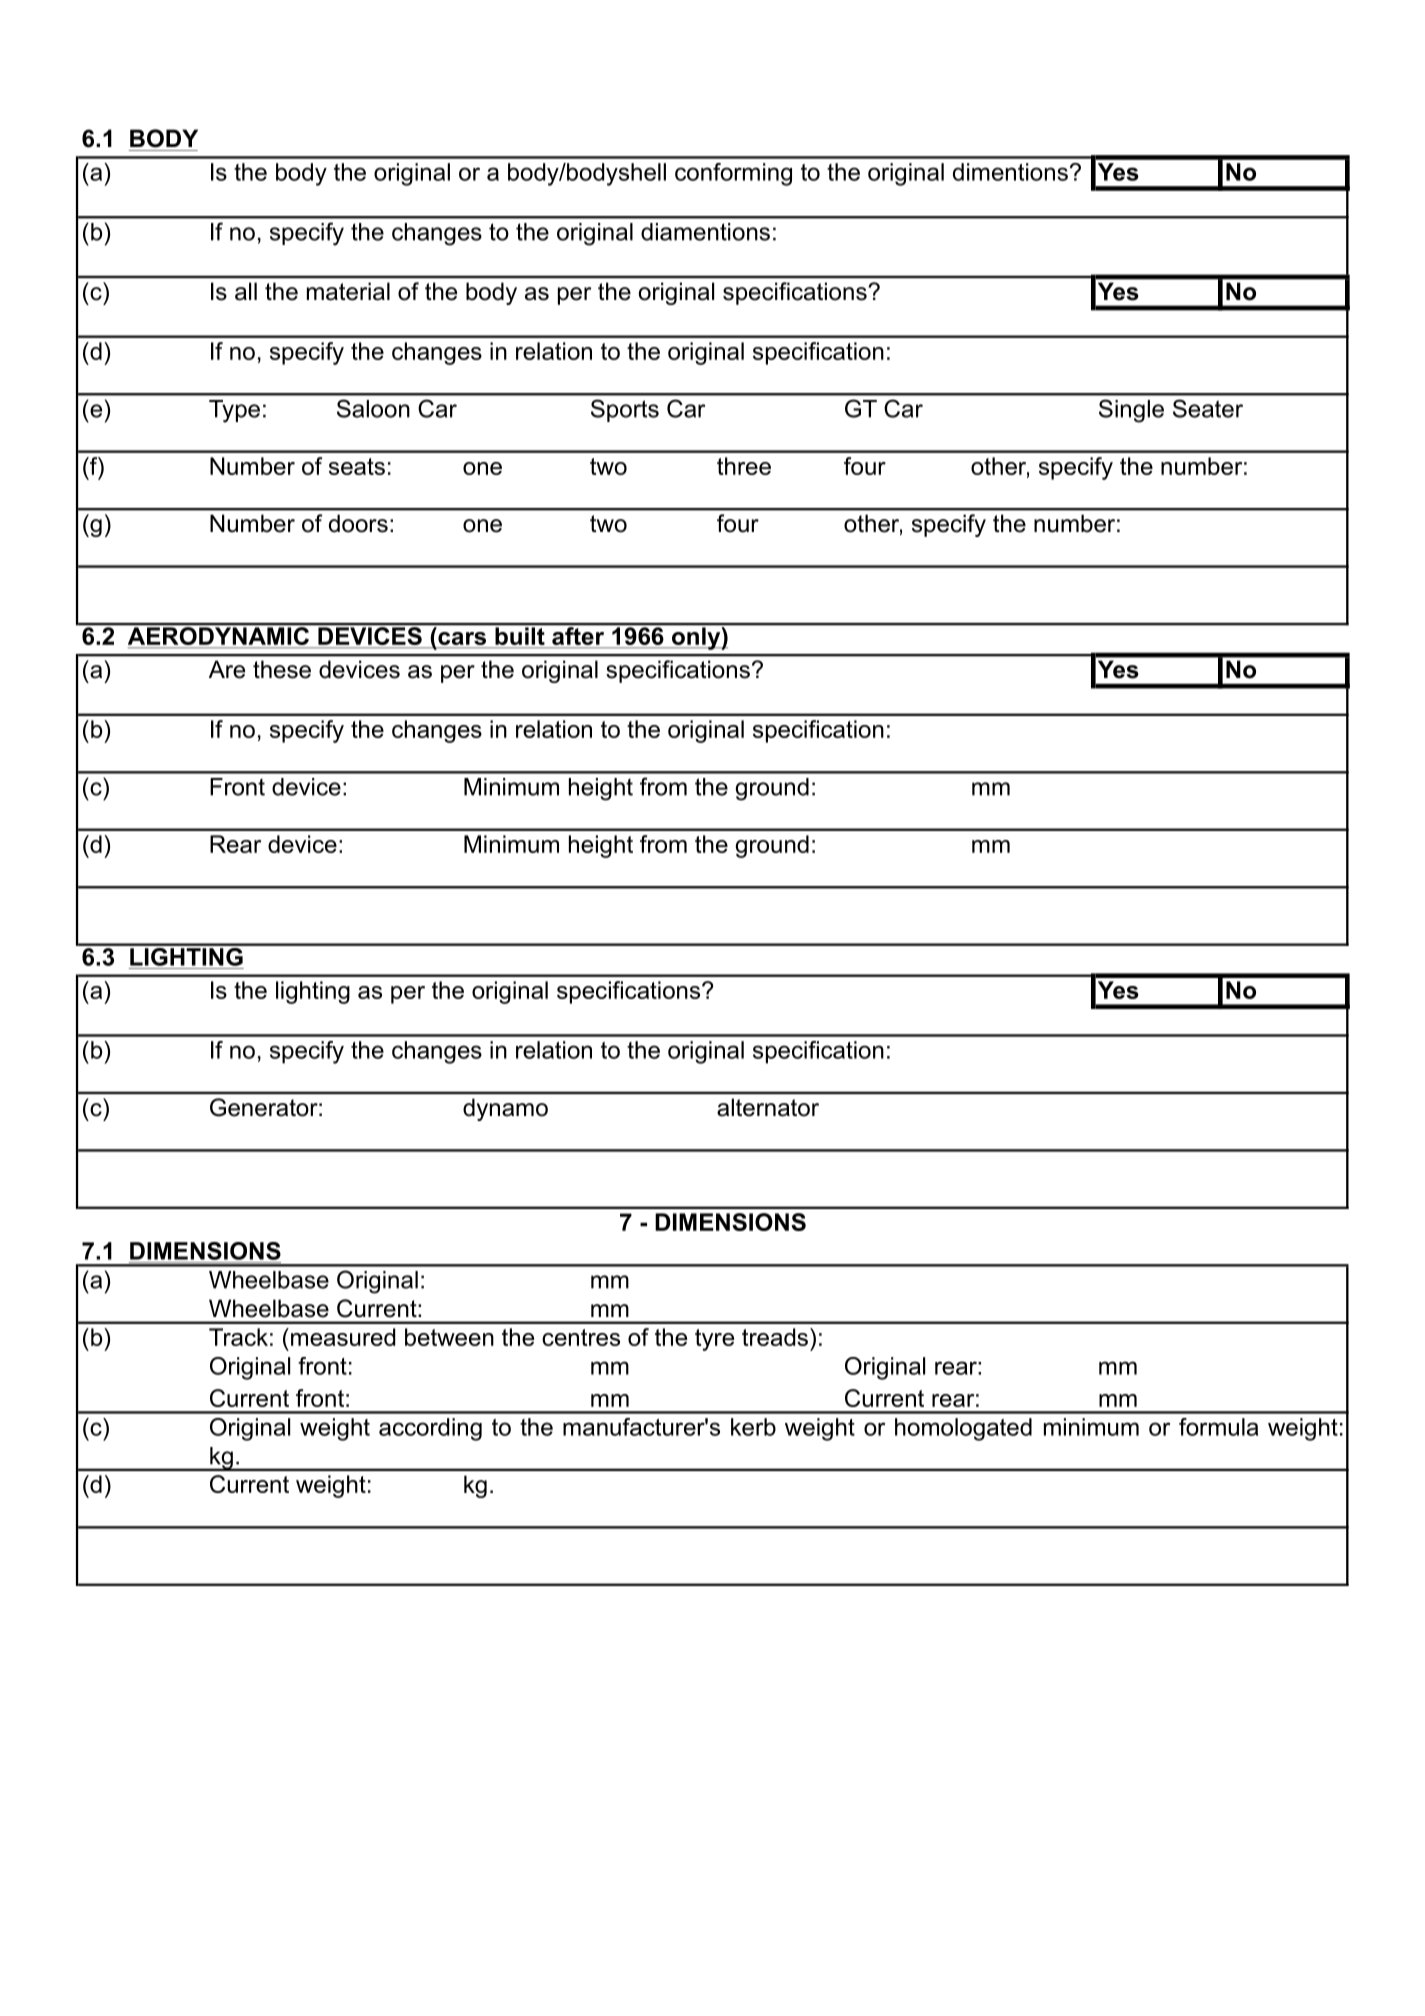  Describe the element at coordinates (714, 1340) in the image. I see `tyre` at that location.
